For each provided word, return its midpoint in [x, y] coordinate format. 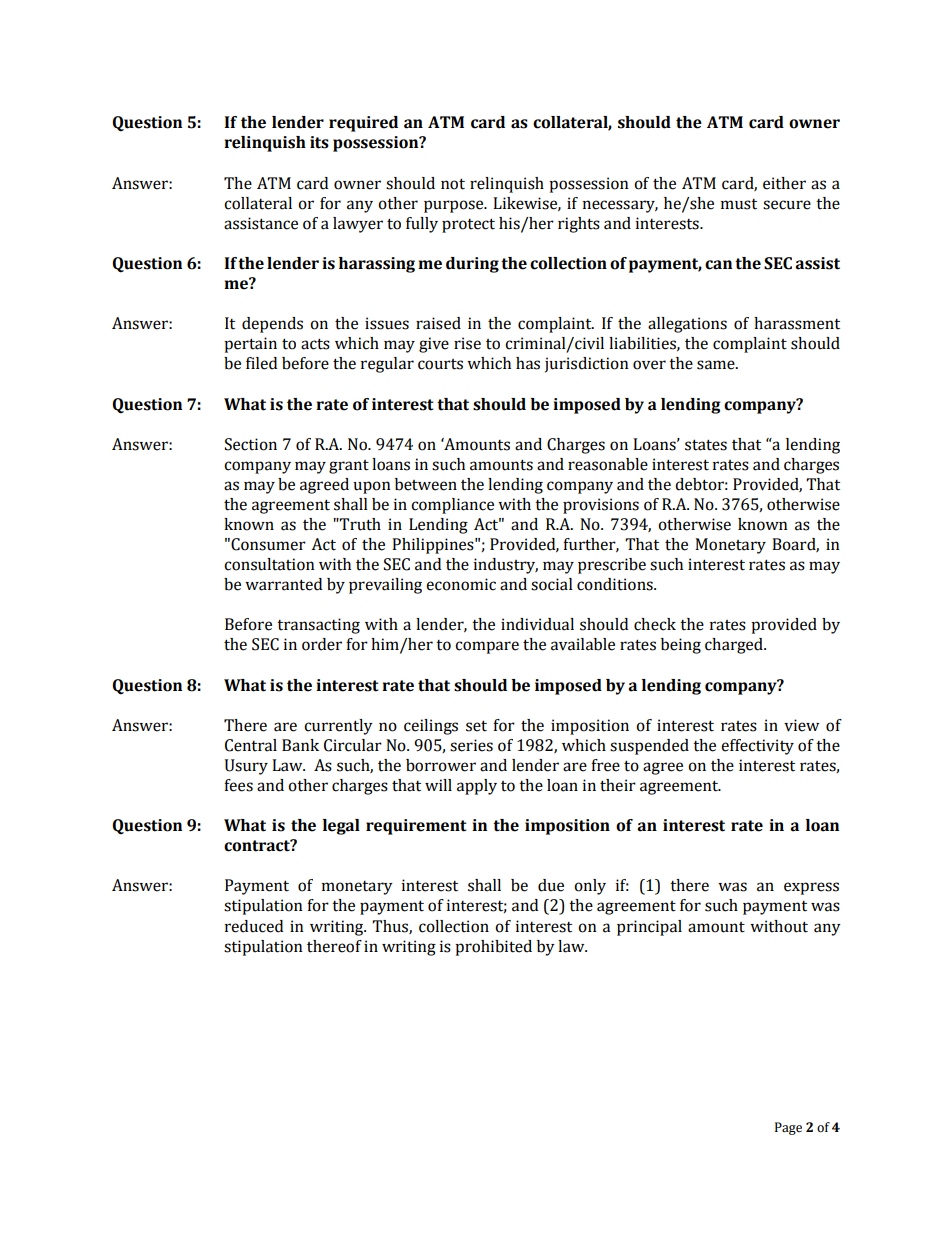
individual [537, 624]
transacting [318, 626]
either [784, 183]
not [453, 184]
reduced [254, 926]
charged [735, 646]
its [319, 142]
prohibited [493, 948]
